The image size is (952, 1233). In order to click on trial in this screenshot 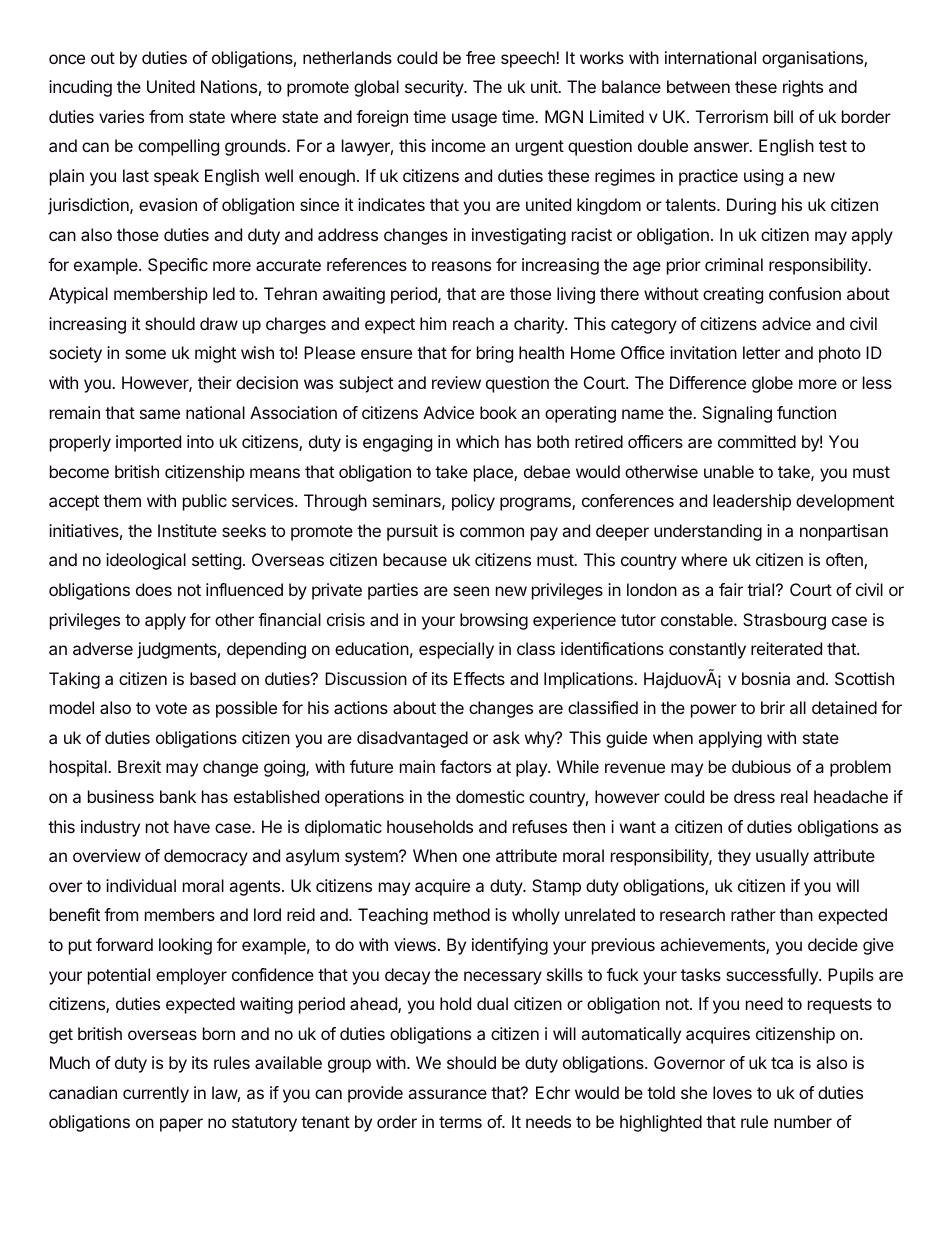, I will do `click(760, 589)`.
